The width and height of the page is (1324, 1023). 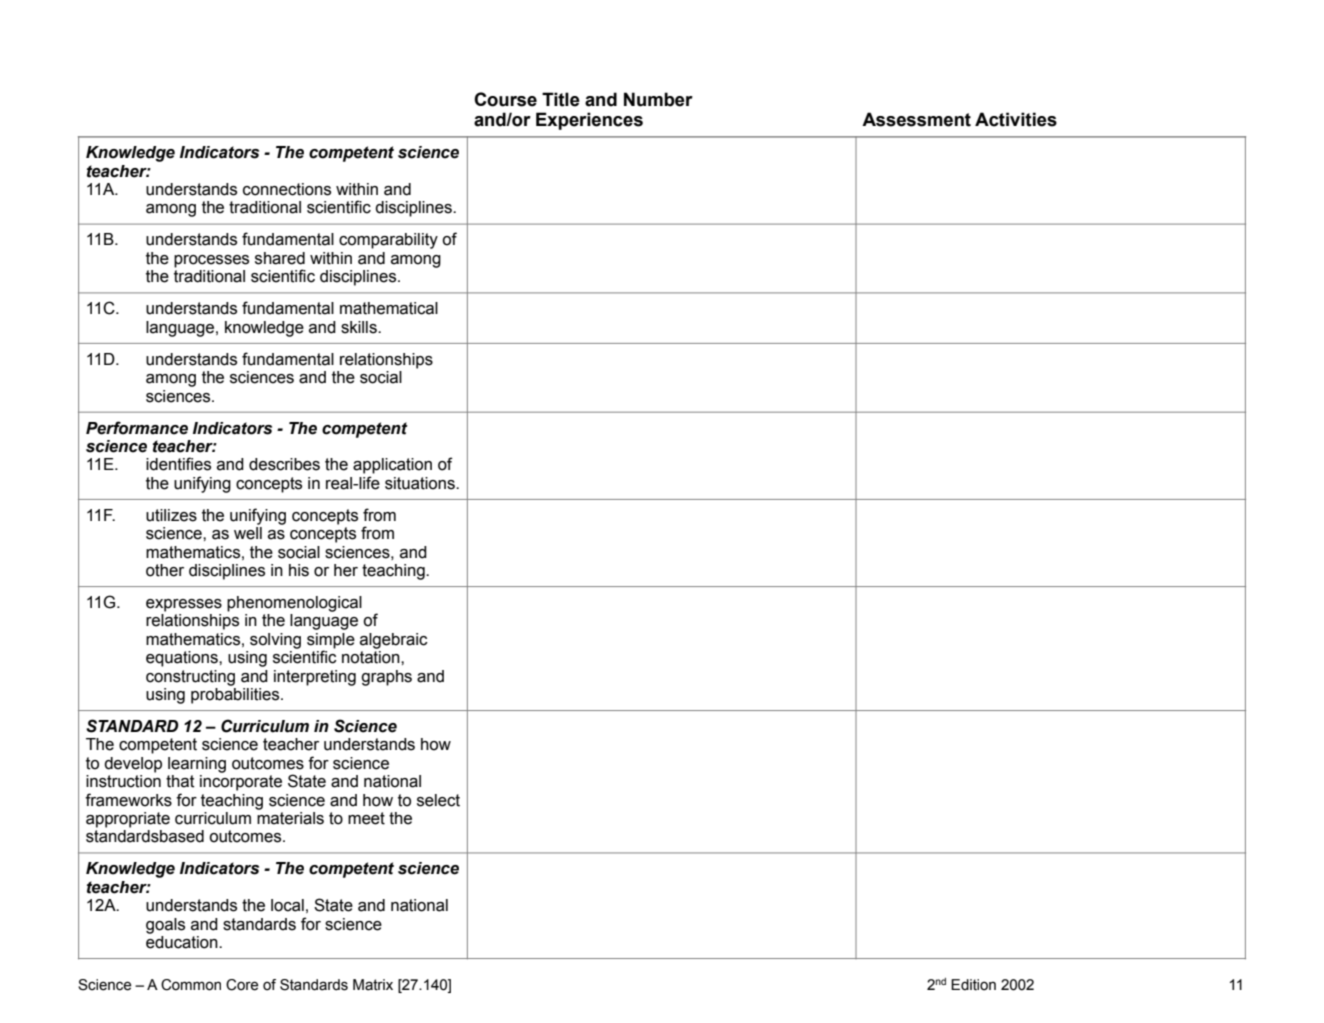 I want to click on situations, so click(x=421, y=483).
